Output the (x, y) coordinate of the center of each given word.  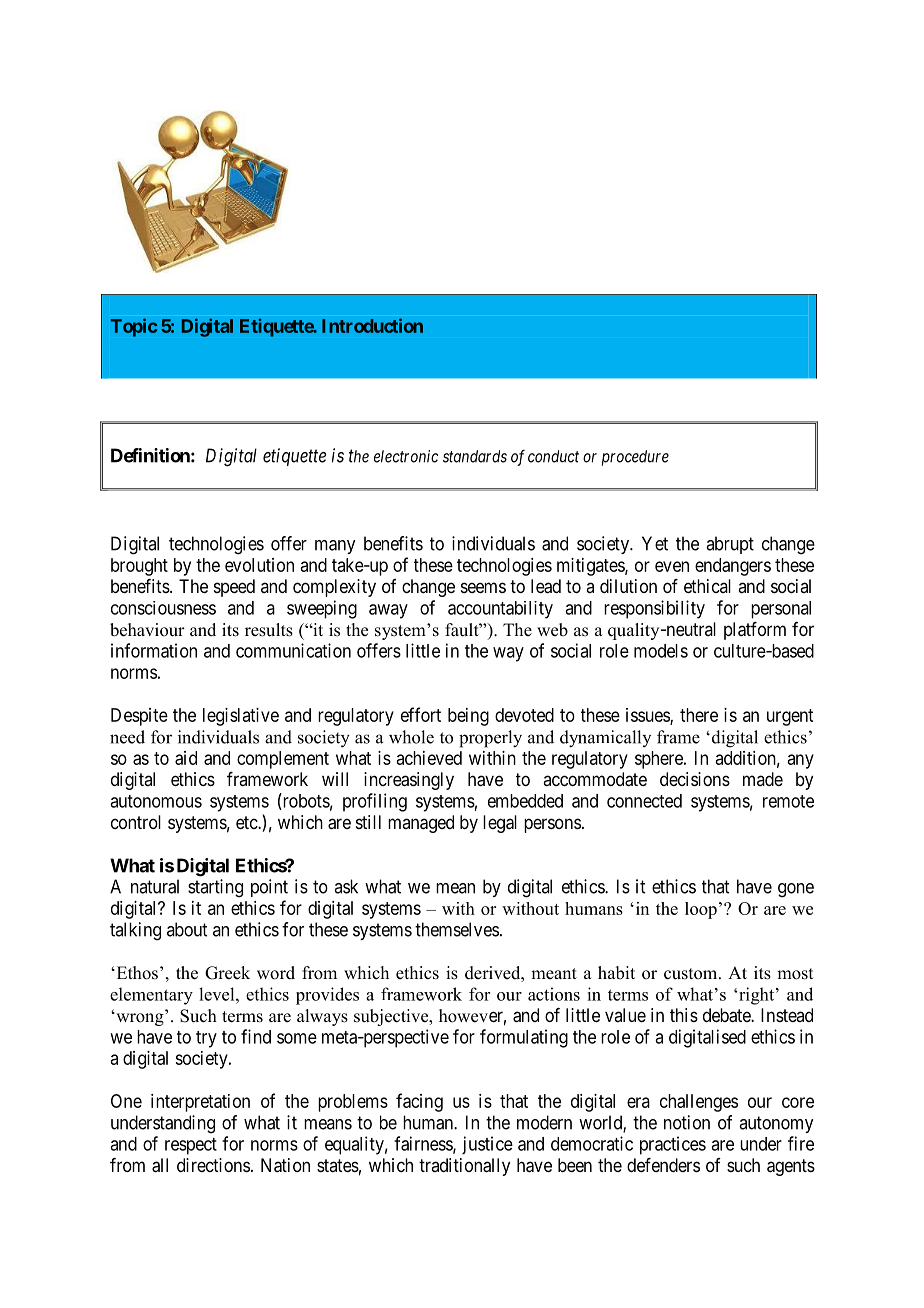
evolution (259, 565)
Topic (134, 327)
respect (191, 1146)
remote (788, 801)
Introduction (372, 325)
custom (692, 974)
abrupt (730, 545)
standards (475, 456)
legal (500, 824)
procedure (635, 458)
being (468, 717)
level (218, 994)
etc (247, 822)
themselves (457, 929)
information (154, 650)
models (661, 651)
